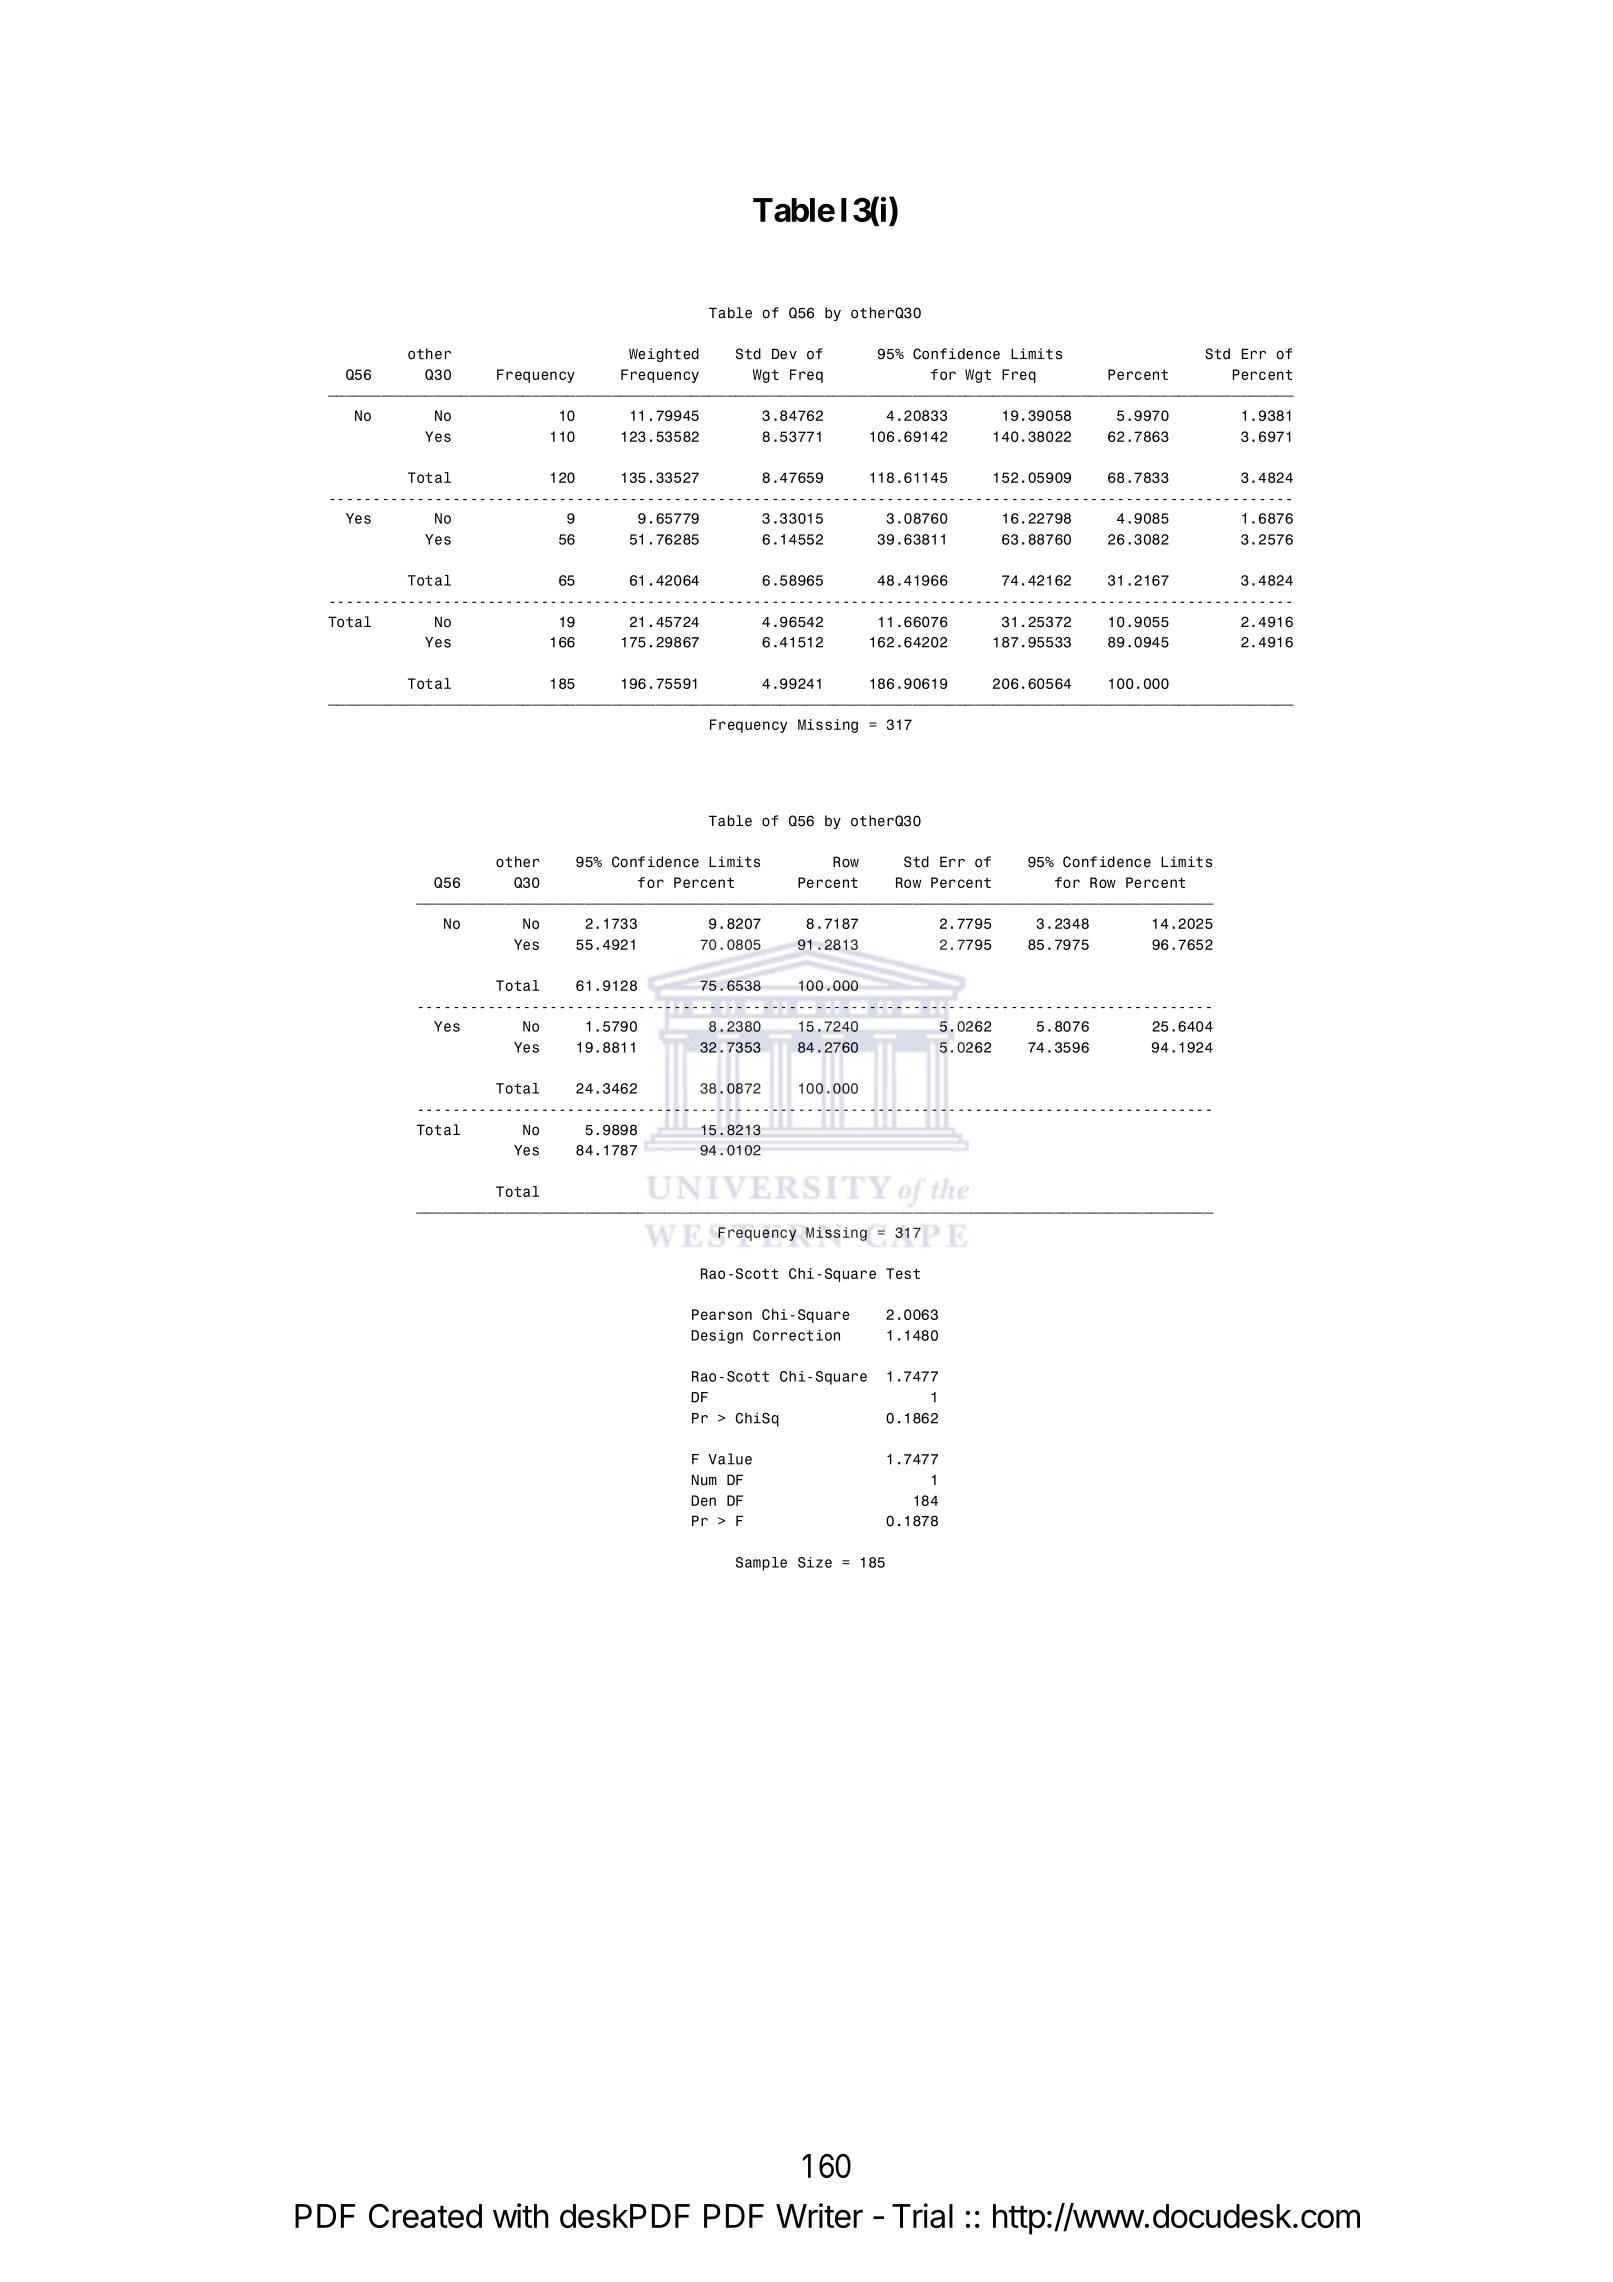  What do you see at coordinates (722, 1314) in the image?
I see `Pearson` at bounding box center [722, 1314].
